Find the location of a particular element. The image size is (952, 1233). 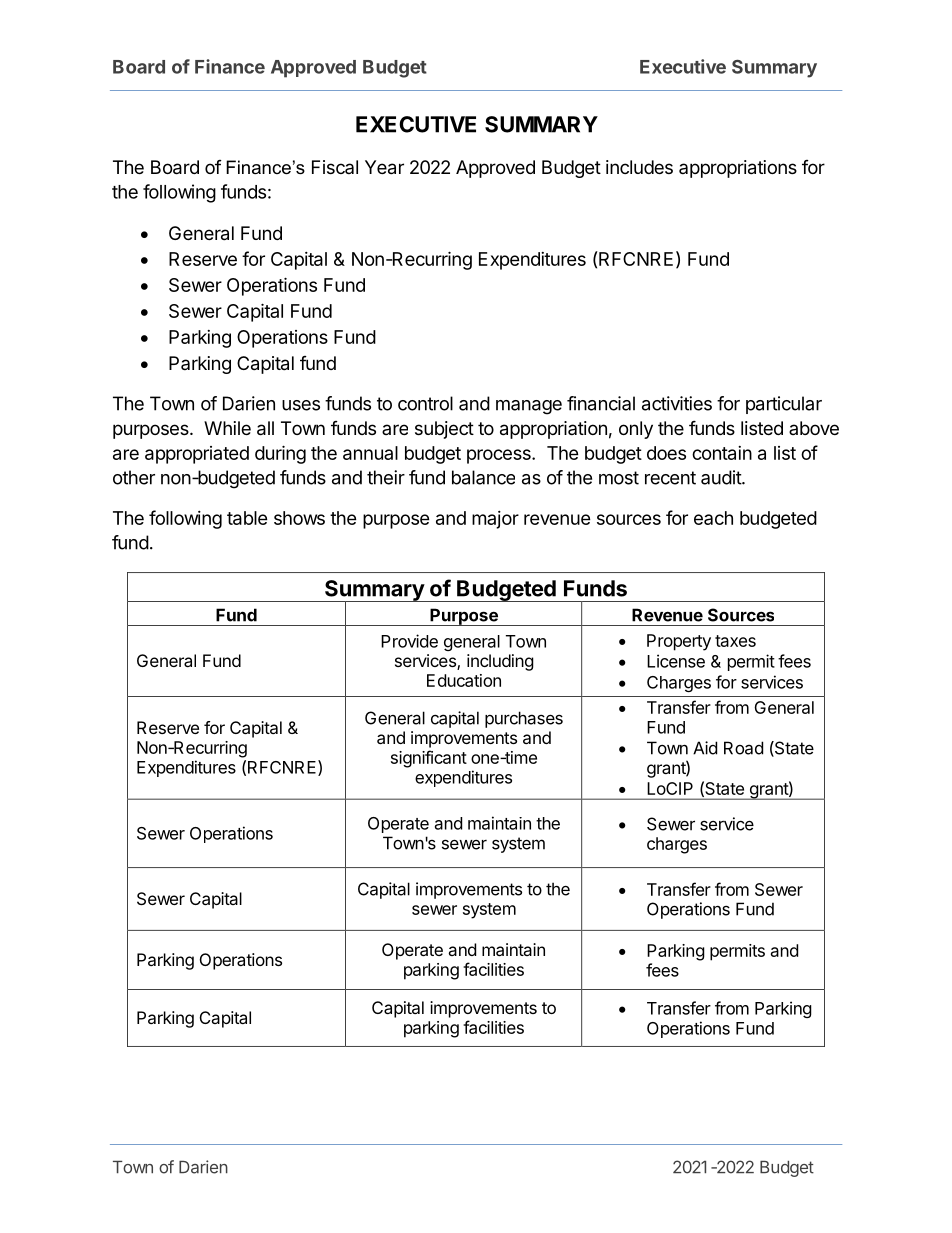

activities is located at coordinates (677, 403).
